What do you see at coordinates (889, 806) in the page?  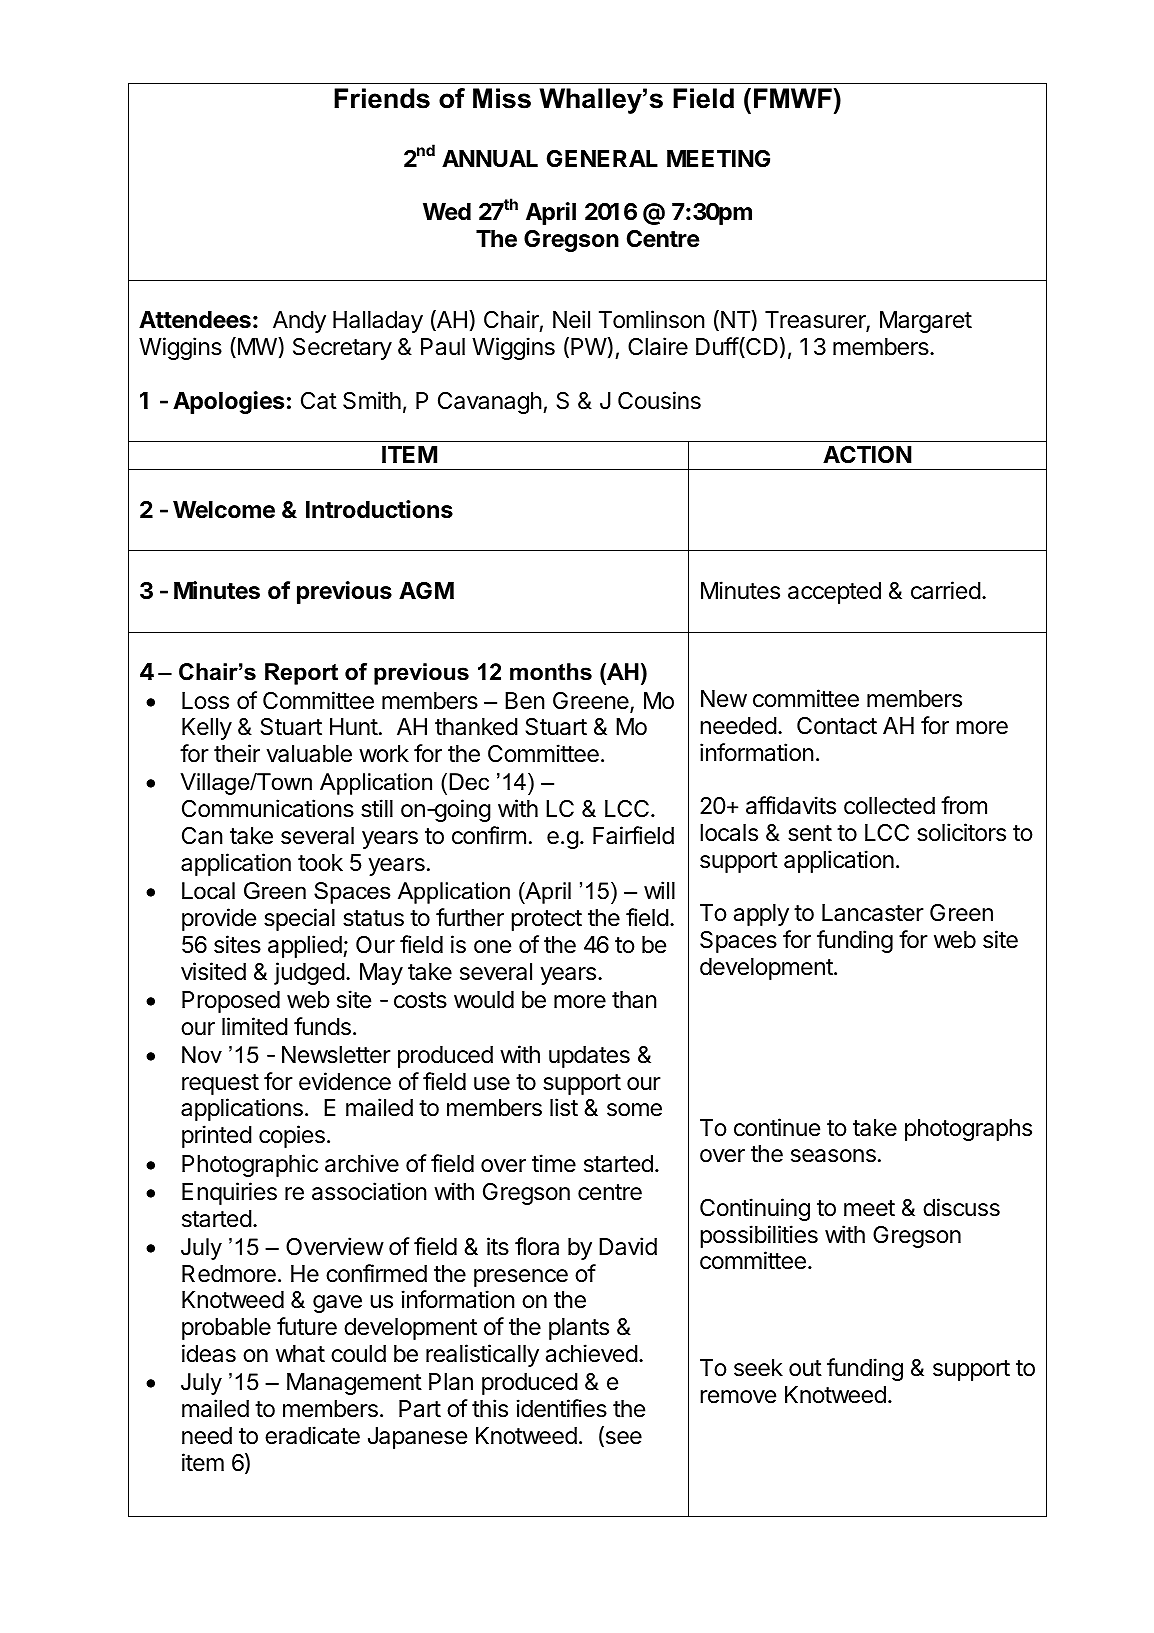 I see `collected` at bounding box center [889, 806].
